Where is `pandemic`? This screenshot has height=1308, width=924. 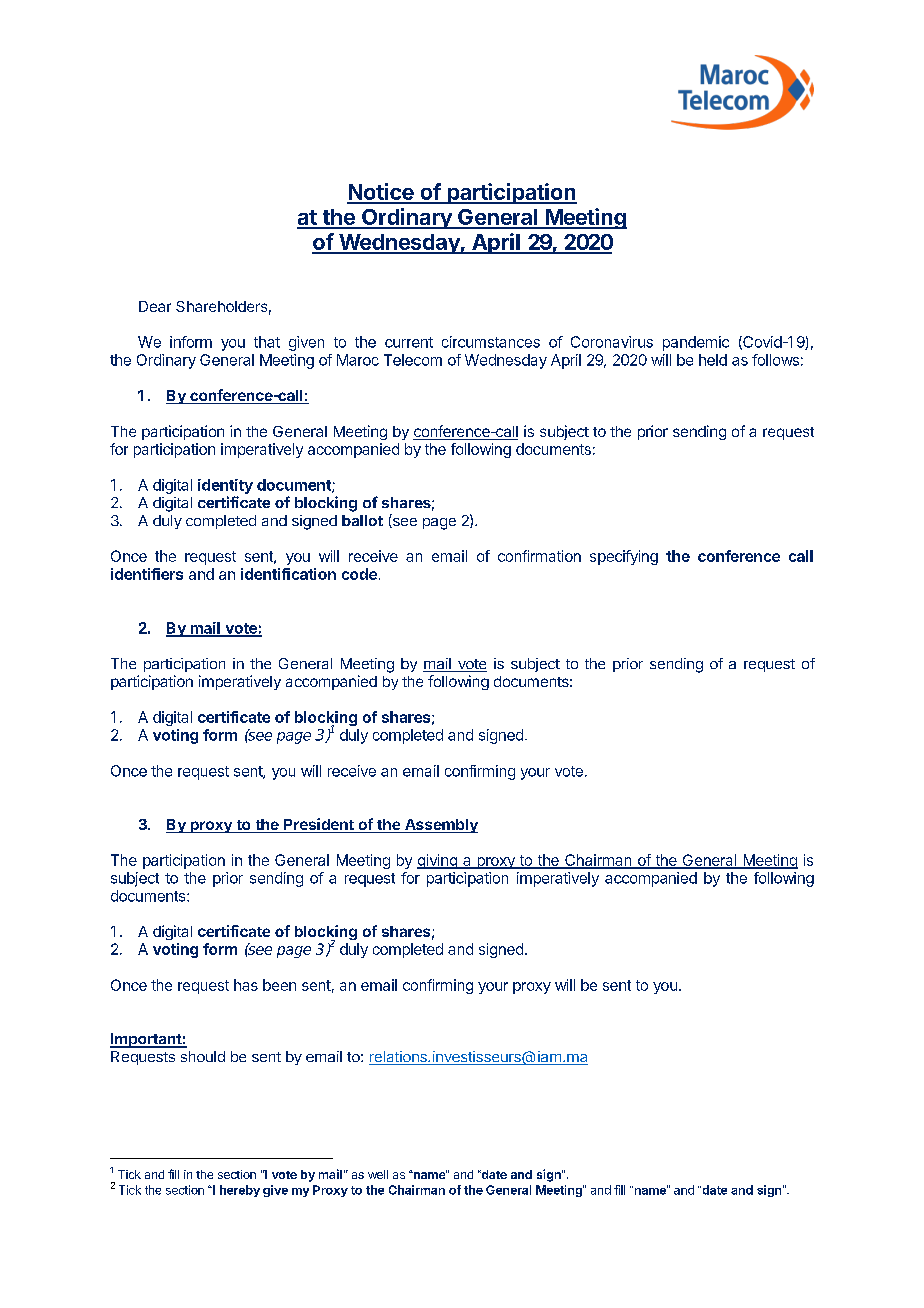 pandemic is located at coordinates (696, 343).
